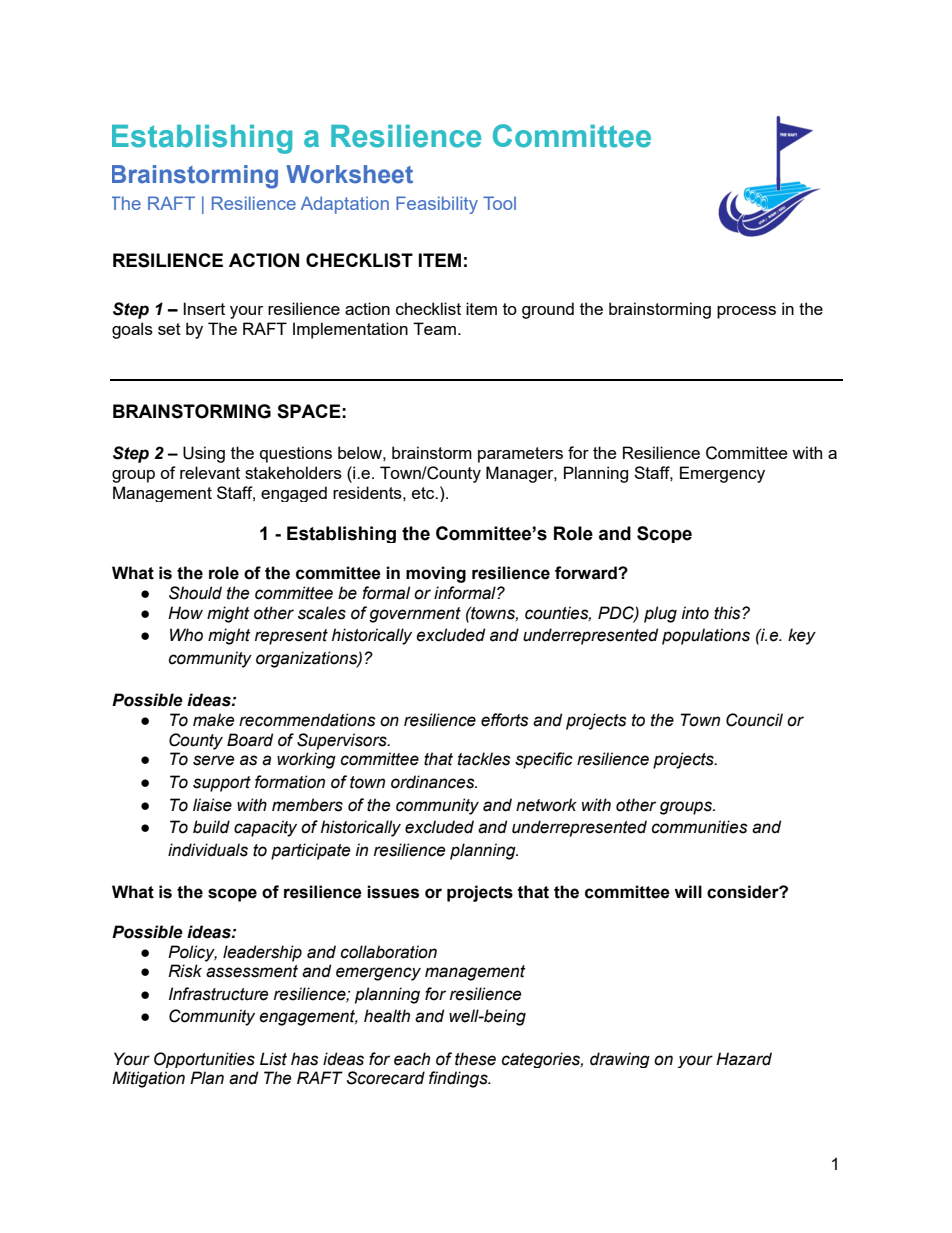 Image resolution: width=952 pixels, height=1233 pixels. I want to click on Hazard, so click(744, 1059).
